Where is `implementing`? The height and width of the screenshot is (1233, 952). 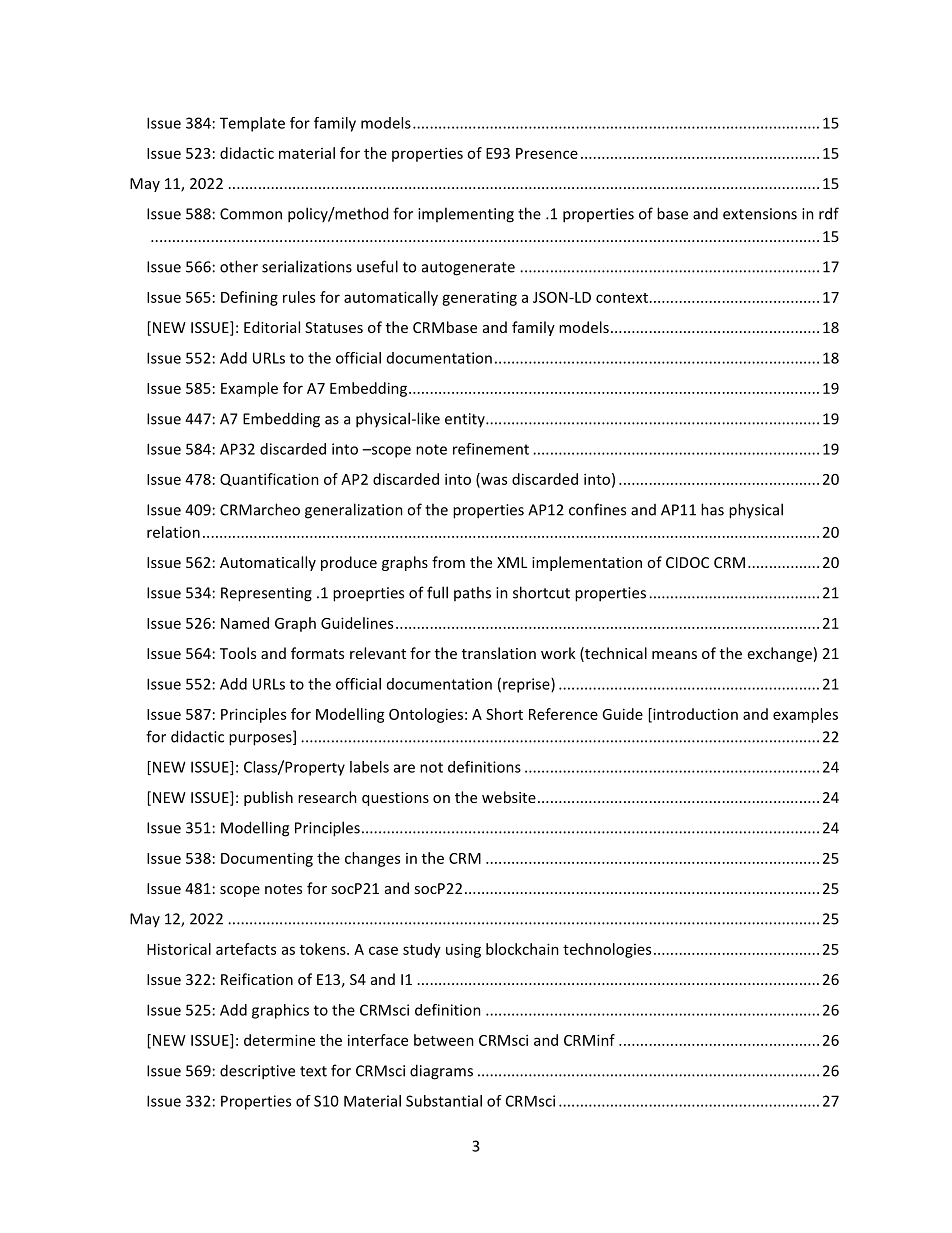 implementing is located at coordinates (466, 215).
